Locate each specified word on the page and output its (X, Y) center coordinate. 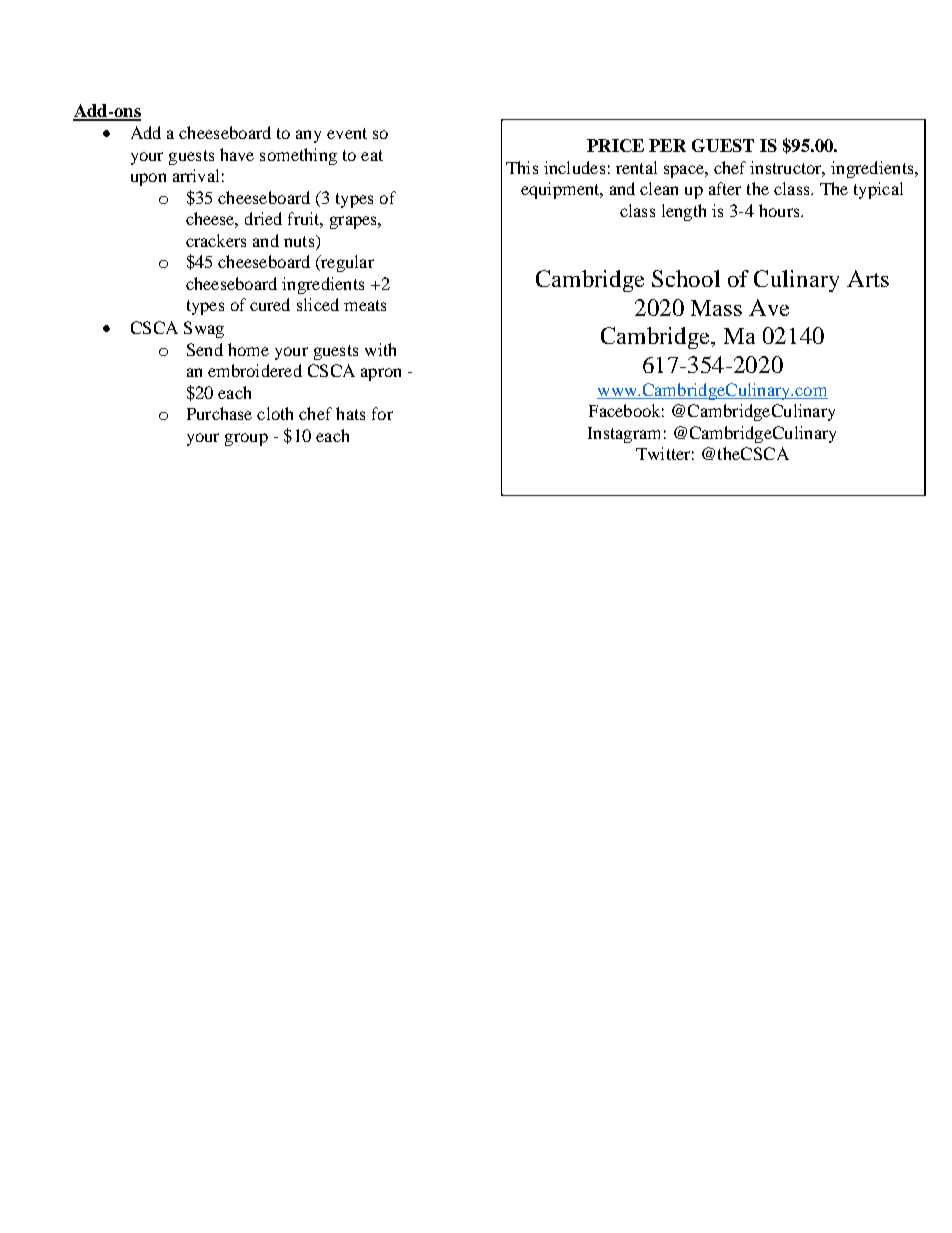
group (246, 439)
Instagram (624, 435)
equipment (561, 190)
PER (667, 145)
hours (780, 210)
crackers (216, 240)
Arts (868, 278)
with (380, 349)
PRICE (615, 145)
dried (263, 218)
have (237, 154)
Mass (716, 308)
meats (365, 305)
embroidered (255, 370)
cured (270, 304)
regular (346, 263)
